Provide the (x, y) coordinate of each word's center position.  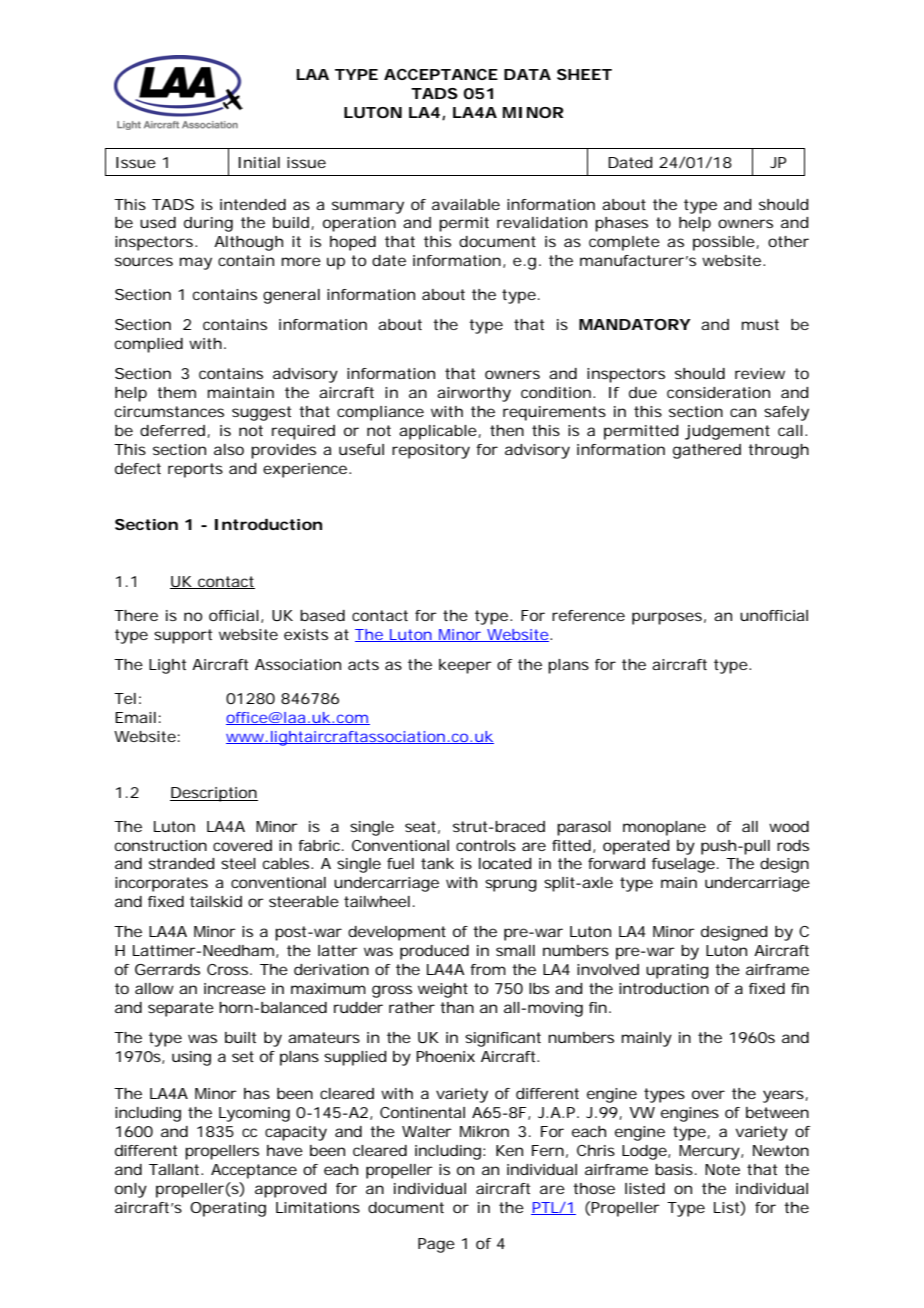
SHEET (584, 74)
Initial (259, 162)
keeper (465, 666)
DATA (527, 74)
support (183, 636)
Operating (228, 1209)
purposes (667, 618)
